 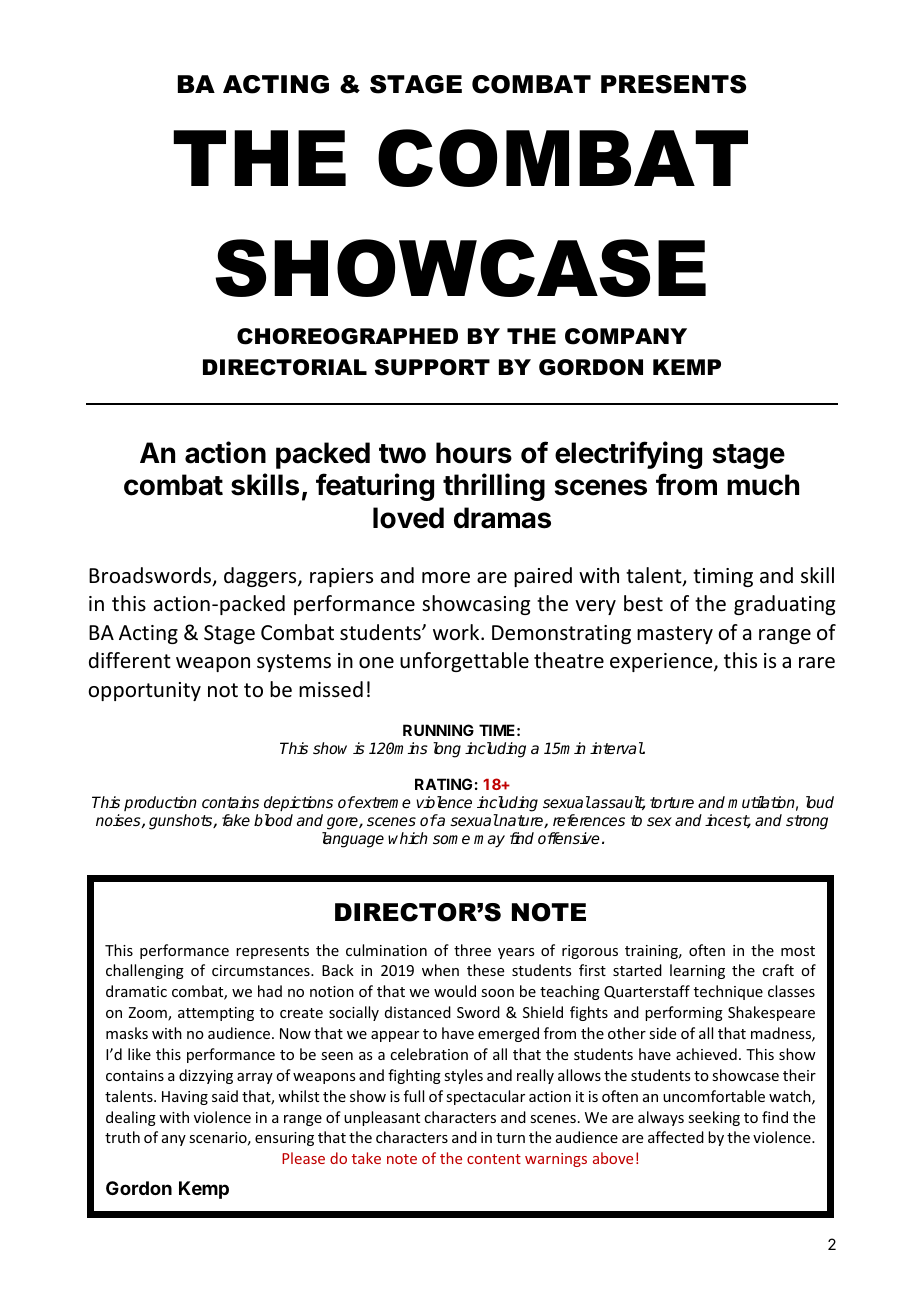 What do you see at coordinates (341, 577) in the screenshot?
I see `rapiers` at bounding box center [341, 577].
